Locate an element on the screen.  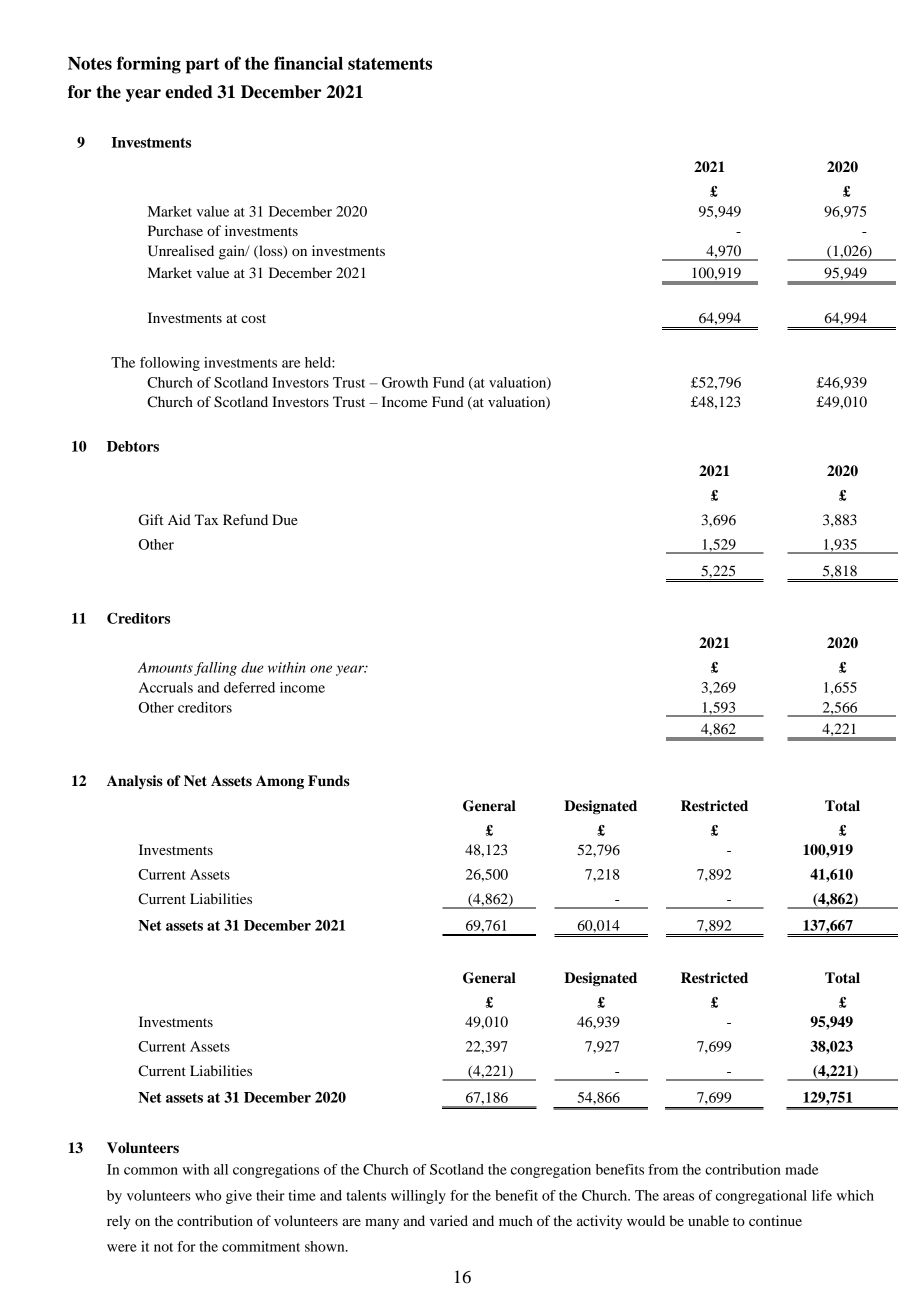
who is located at coordinates (208, 1195).
